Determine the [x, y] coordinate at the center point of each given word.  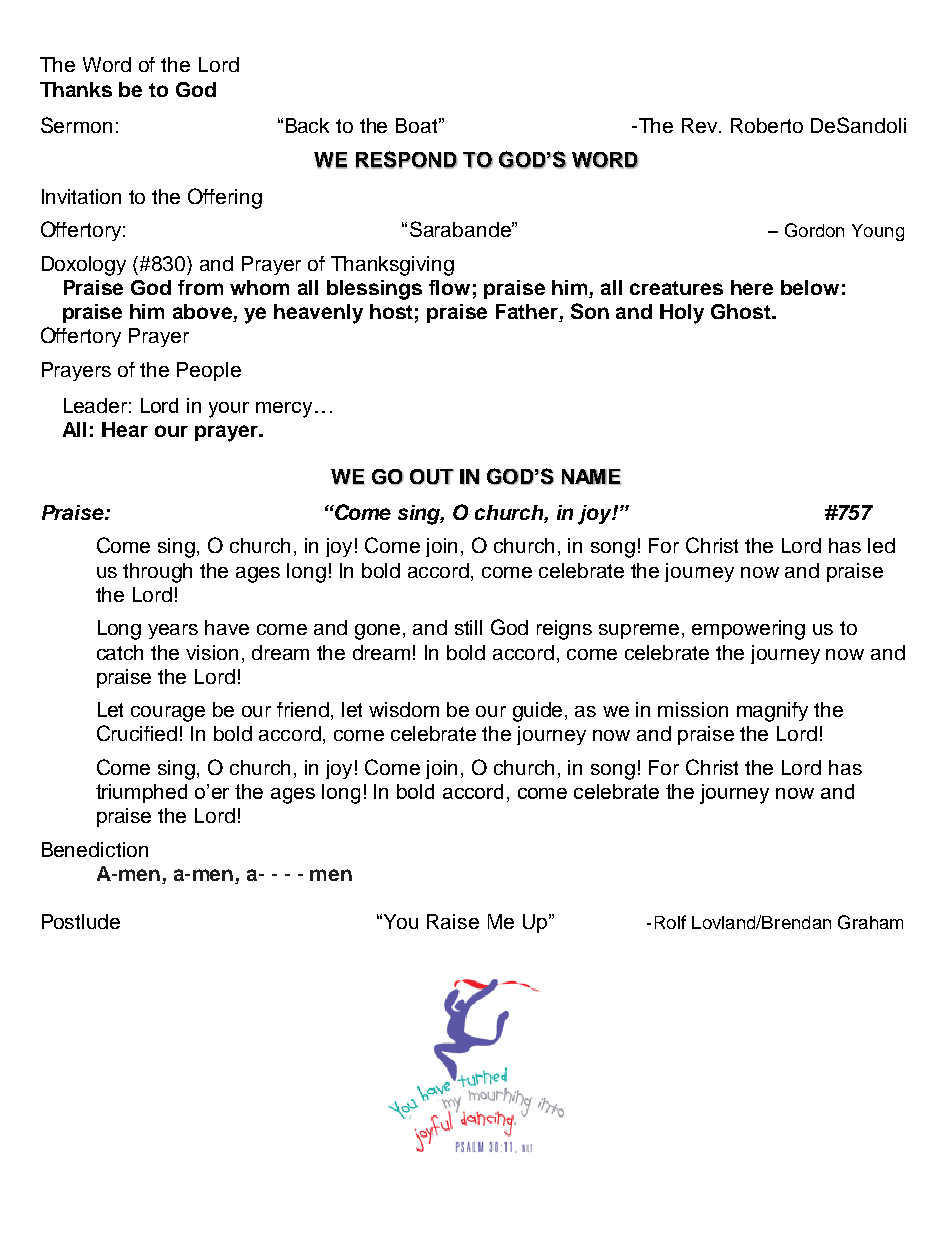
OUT [432, 477]
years [173, 631]
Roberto [767, 125]
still [468, 627]
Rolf [670, 922]
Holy [682, 314]
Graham [870, 922]
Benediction [95, 849]
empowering [748, 630]
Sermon [76, 125]
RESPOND [406, 160]
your [229, 410]
